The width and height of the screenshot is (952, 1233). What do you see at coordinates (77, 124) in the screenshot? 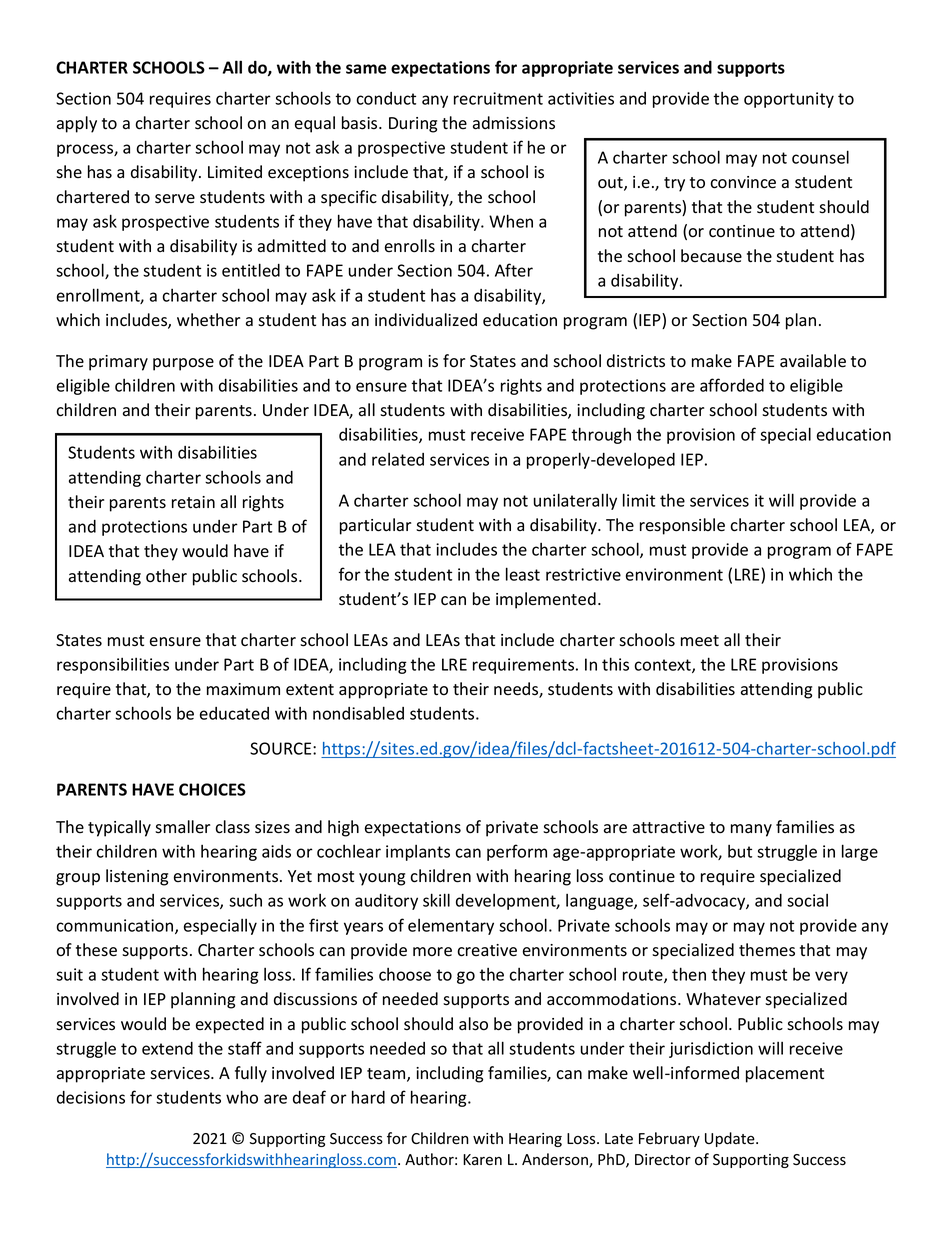
I see `apply` at bounding box center [77, 124].
